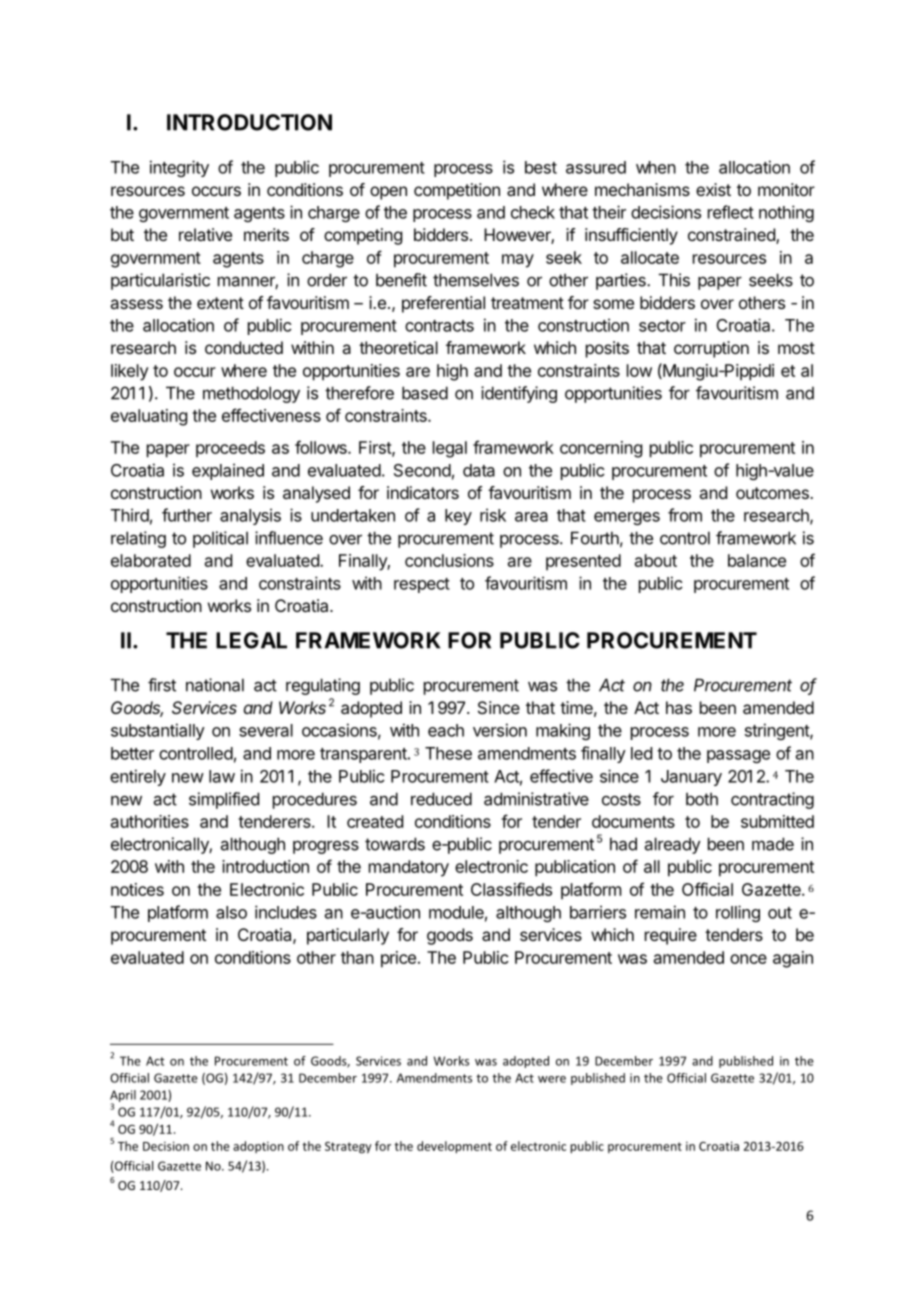  Describe the element at coordinates (711, 349) in the screenshot. I see `corruption` at that location.
